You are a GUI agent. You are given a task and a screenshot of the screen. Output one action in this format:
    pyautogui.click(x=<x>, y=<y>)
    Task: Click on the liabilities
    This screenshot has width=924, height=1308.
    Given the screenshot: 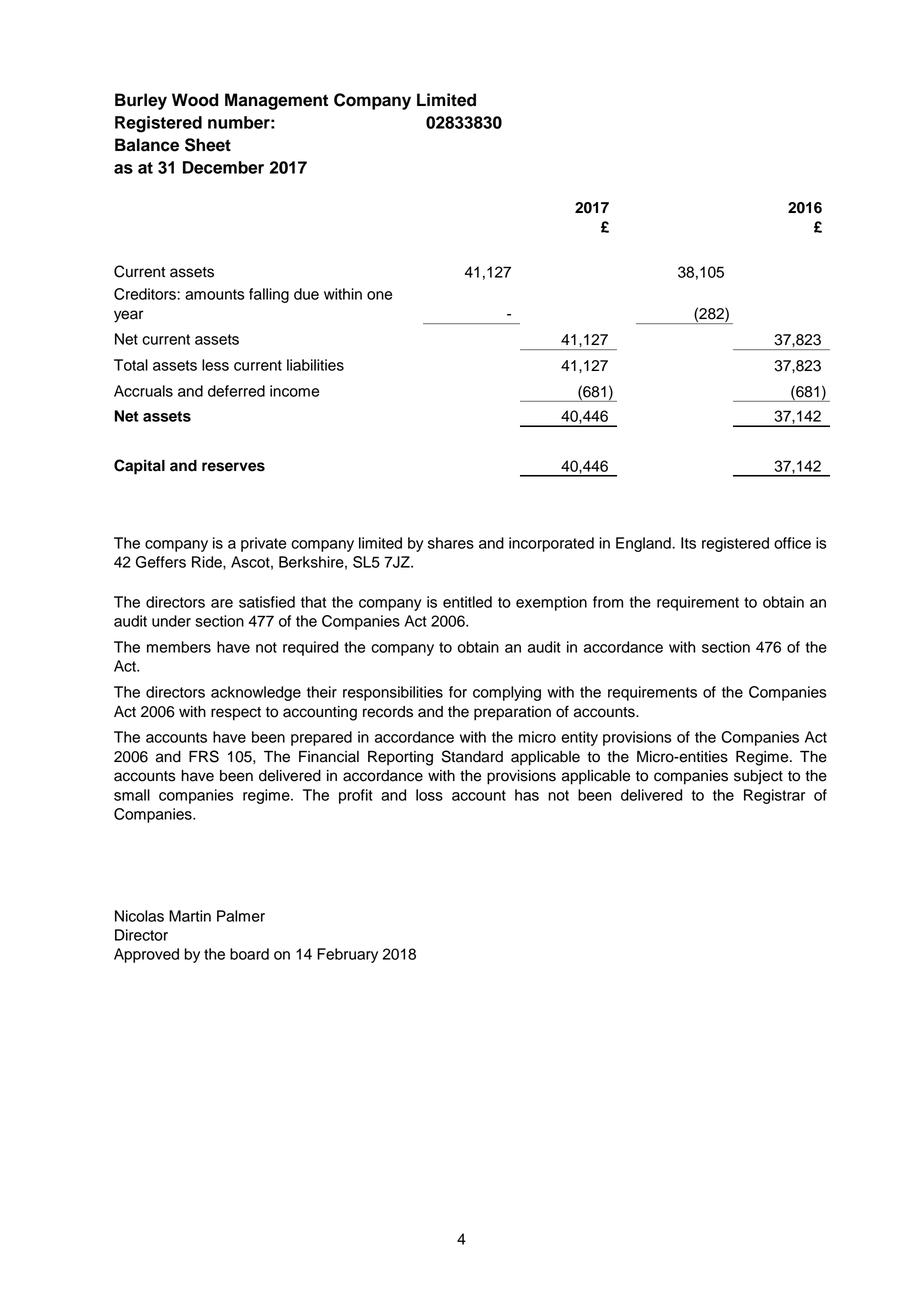 What is the action you would take?
    pyautogui.click(x=315, y=365)
